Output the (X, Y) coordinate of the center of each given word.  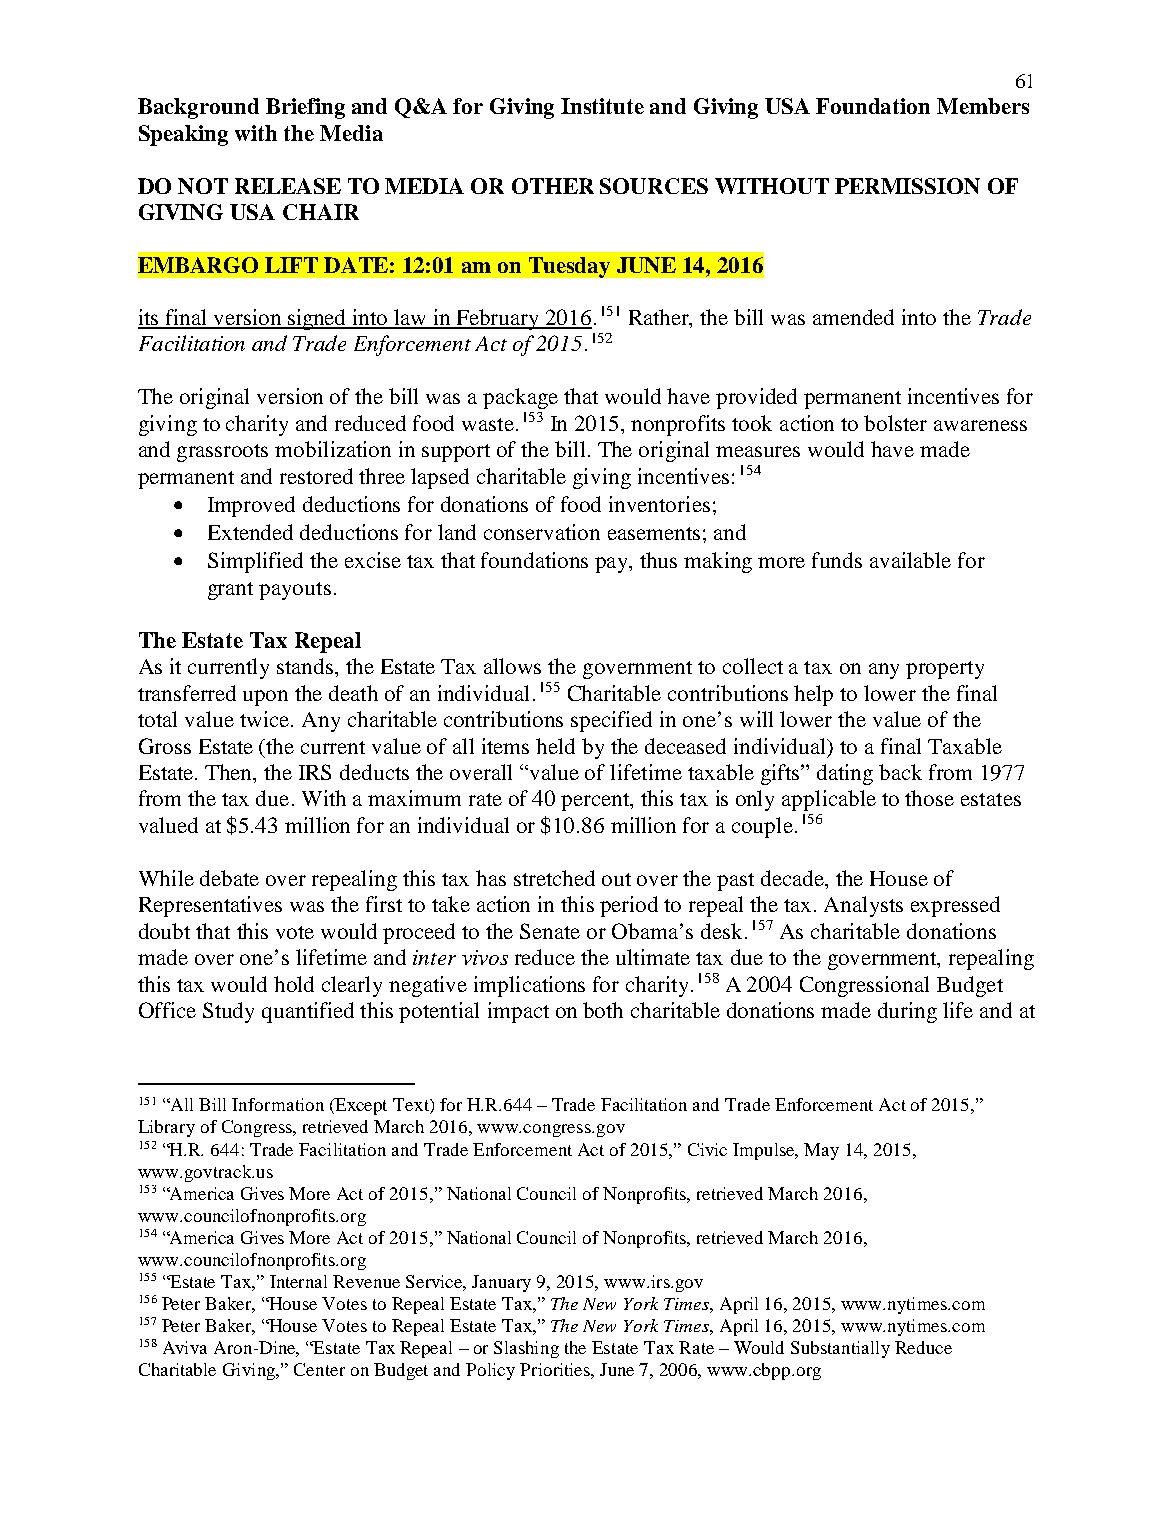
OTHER (553, 186)
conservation (542, 532)
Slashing (526, 1349)
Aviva (185, 1347)
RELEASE (288, 186)
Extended (250, 532)
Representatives (210, 906)
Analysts (863, 906)
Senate (550, 931)
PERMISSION (907, 186)
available (910, 560)
